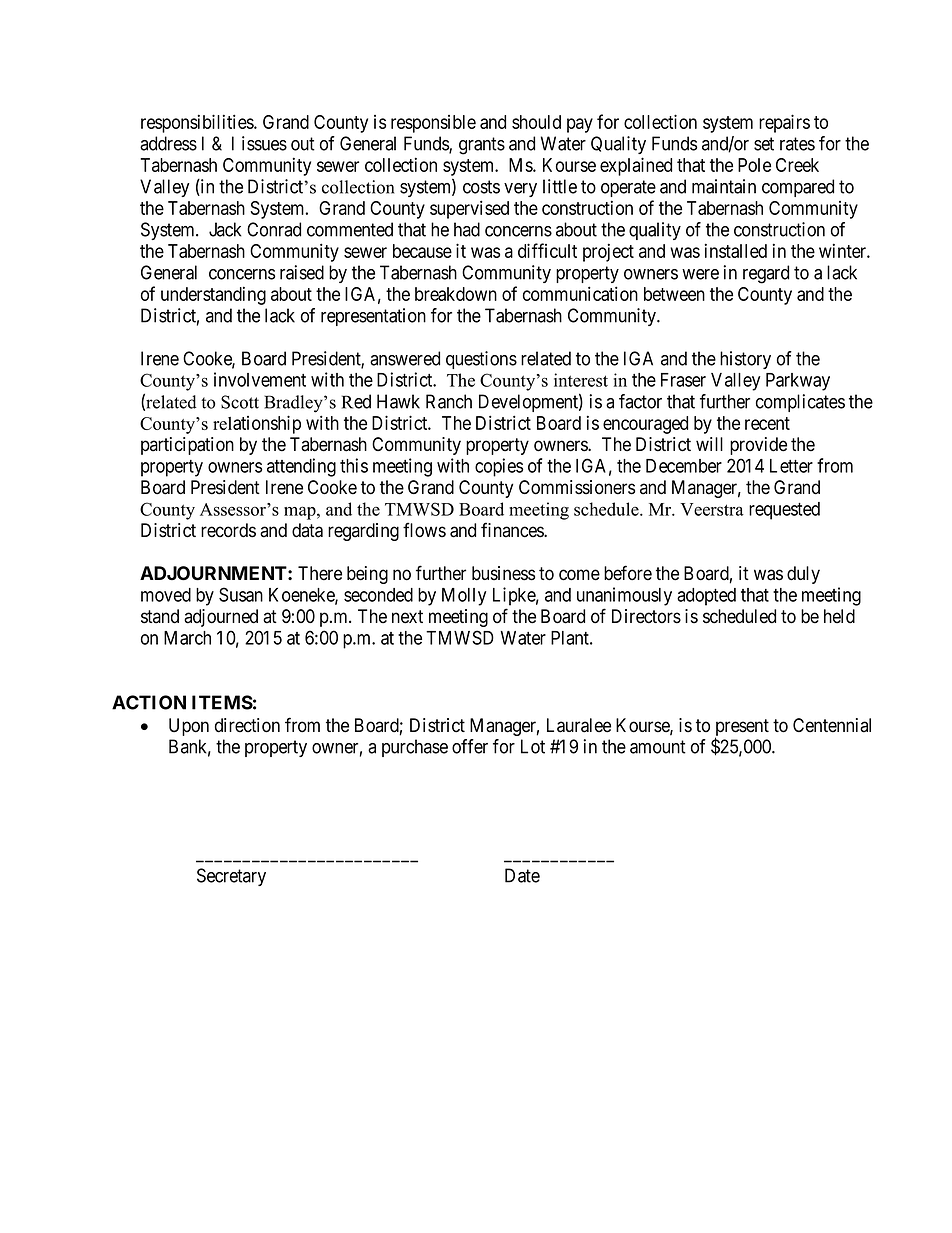  What do you see at coordinates (832, 725) in the image?
I see `Centennial` at bounding box center [832, 725].
